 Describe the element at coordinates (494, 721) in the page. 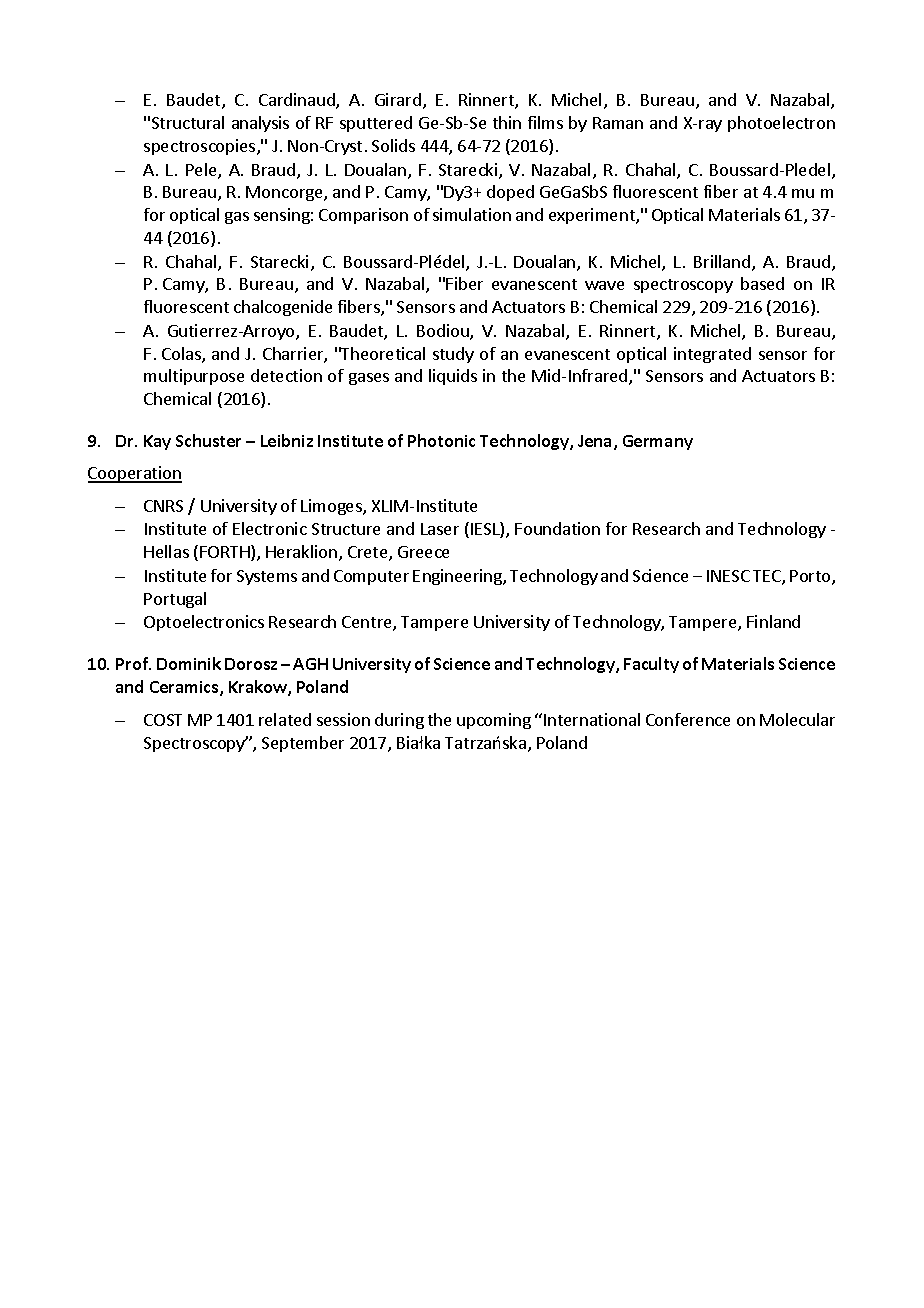

I see `upcoming` at that location.
